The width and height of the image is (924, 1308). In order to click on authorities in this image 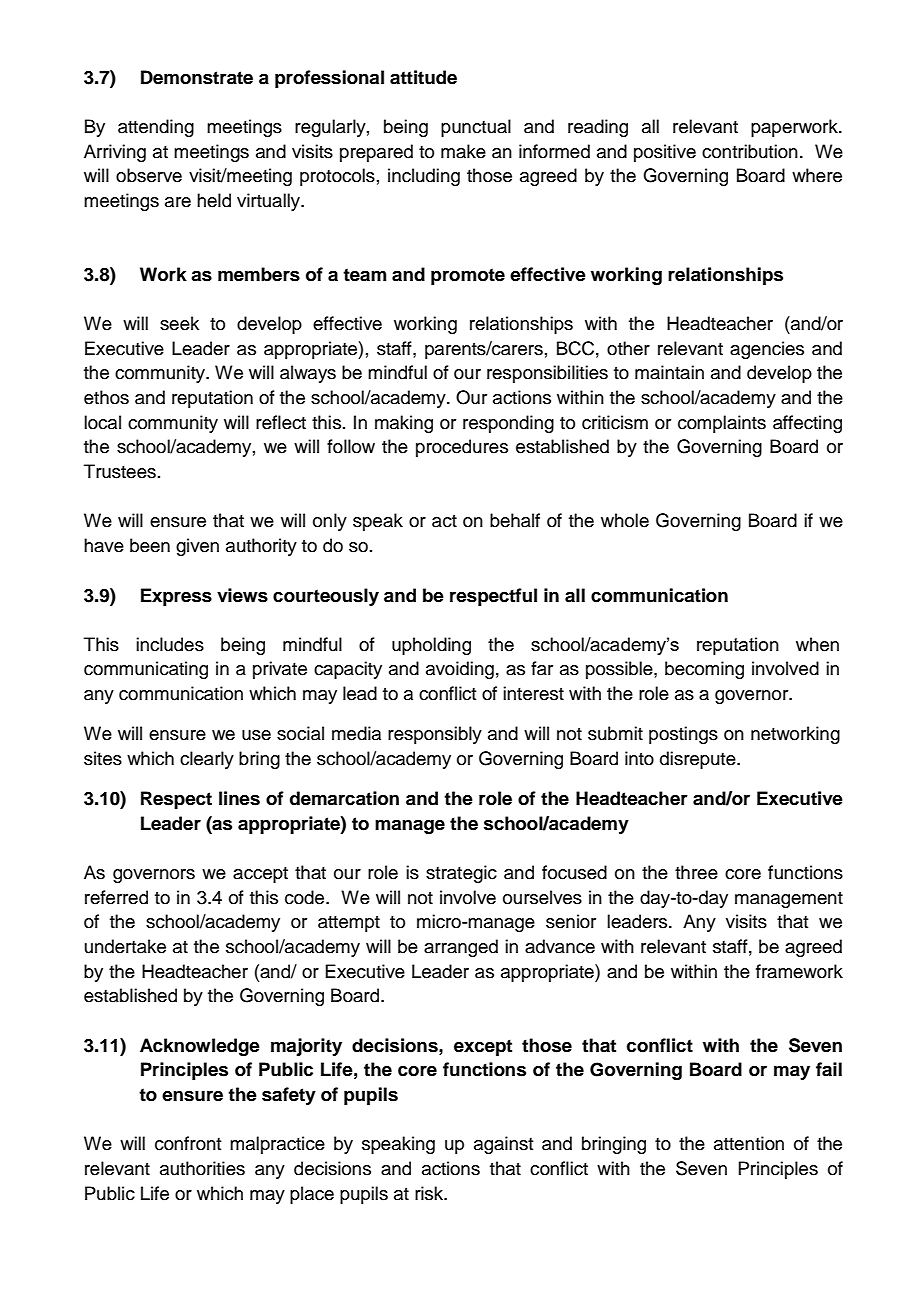, I will do `click(202, 1168)`.
